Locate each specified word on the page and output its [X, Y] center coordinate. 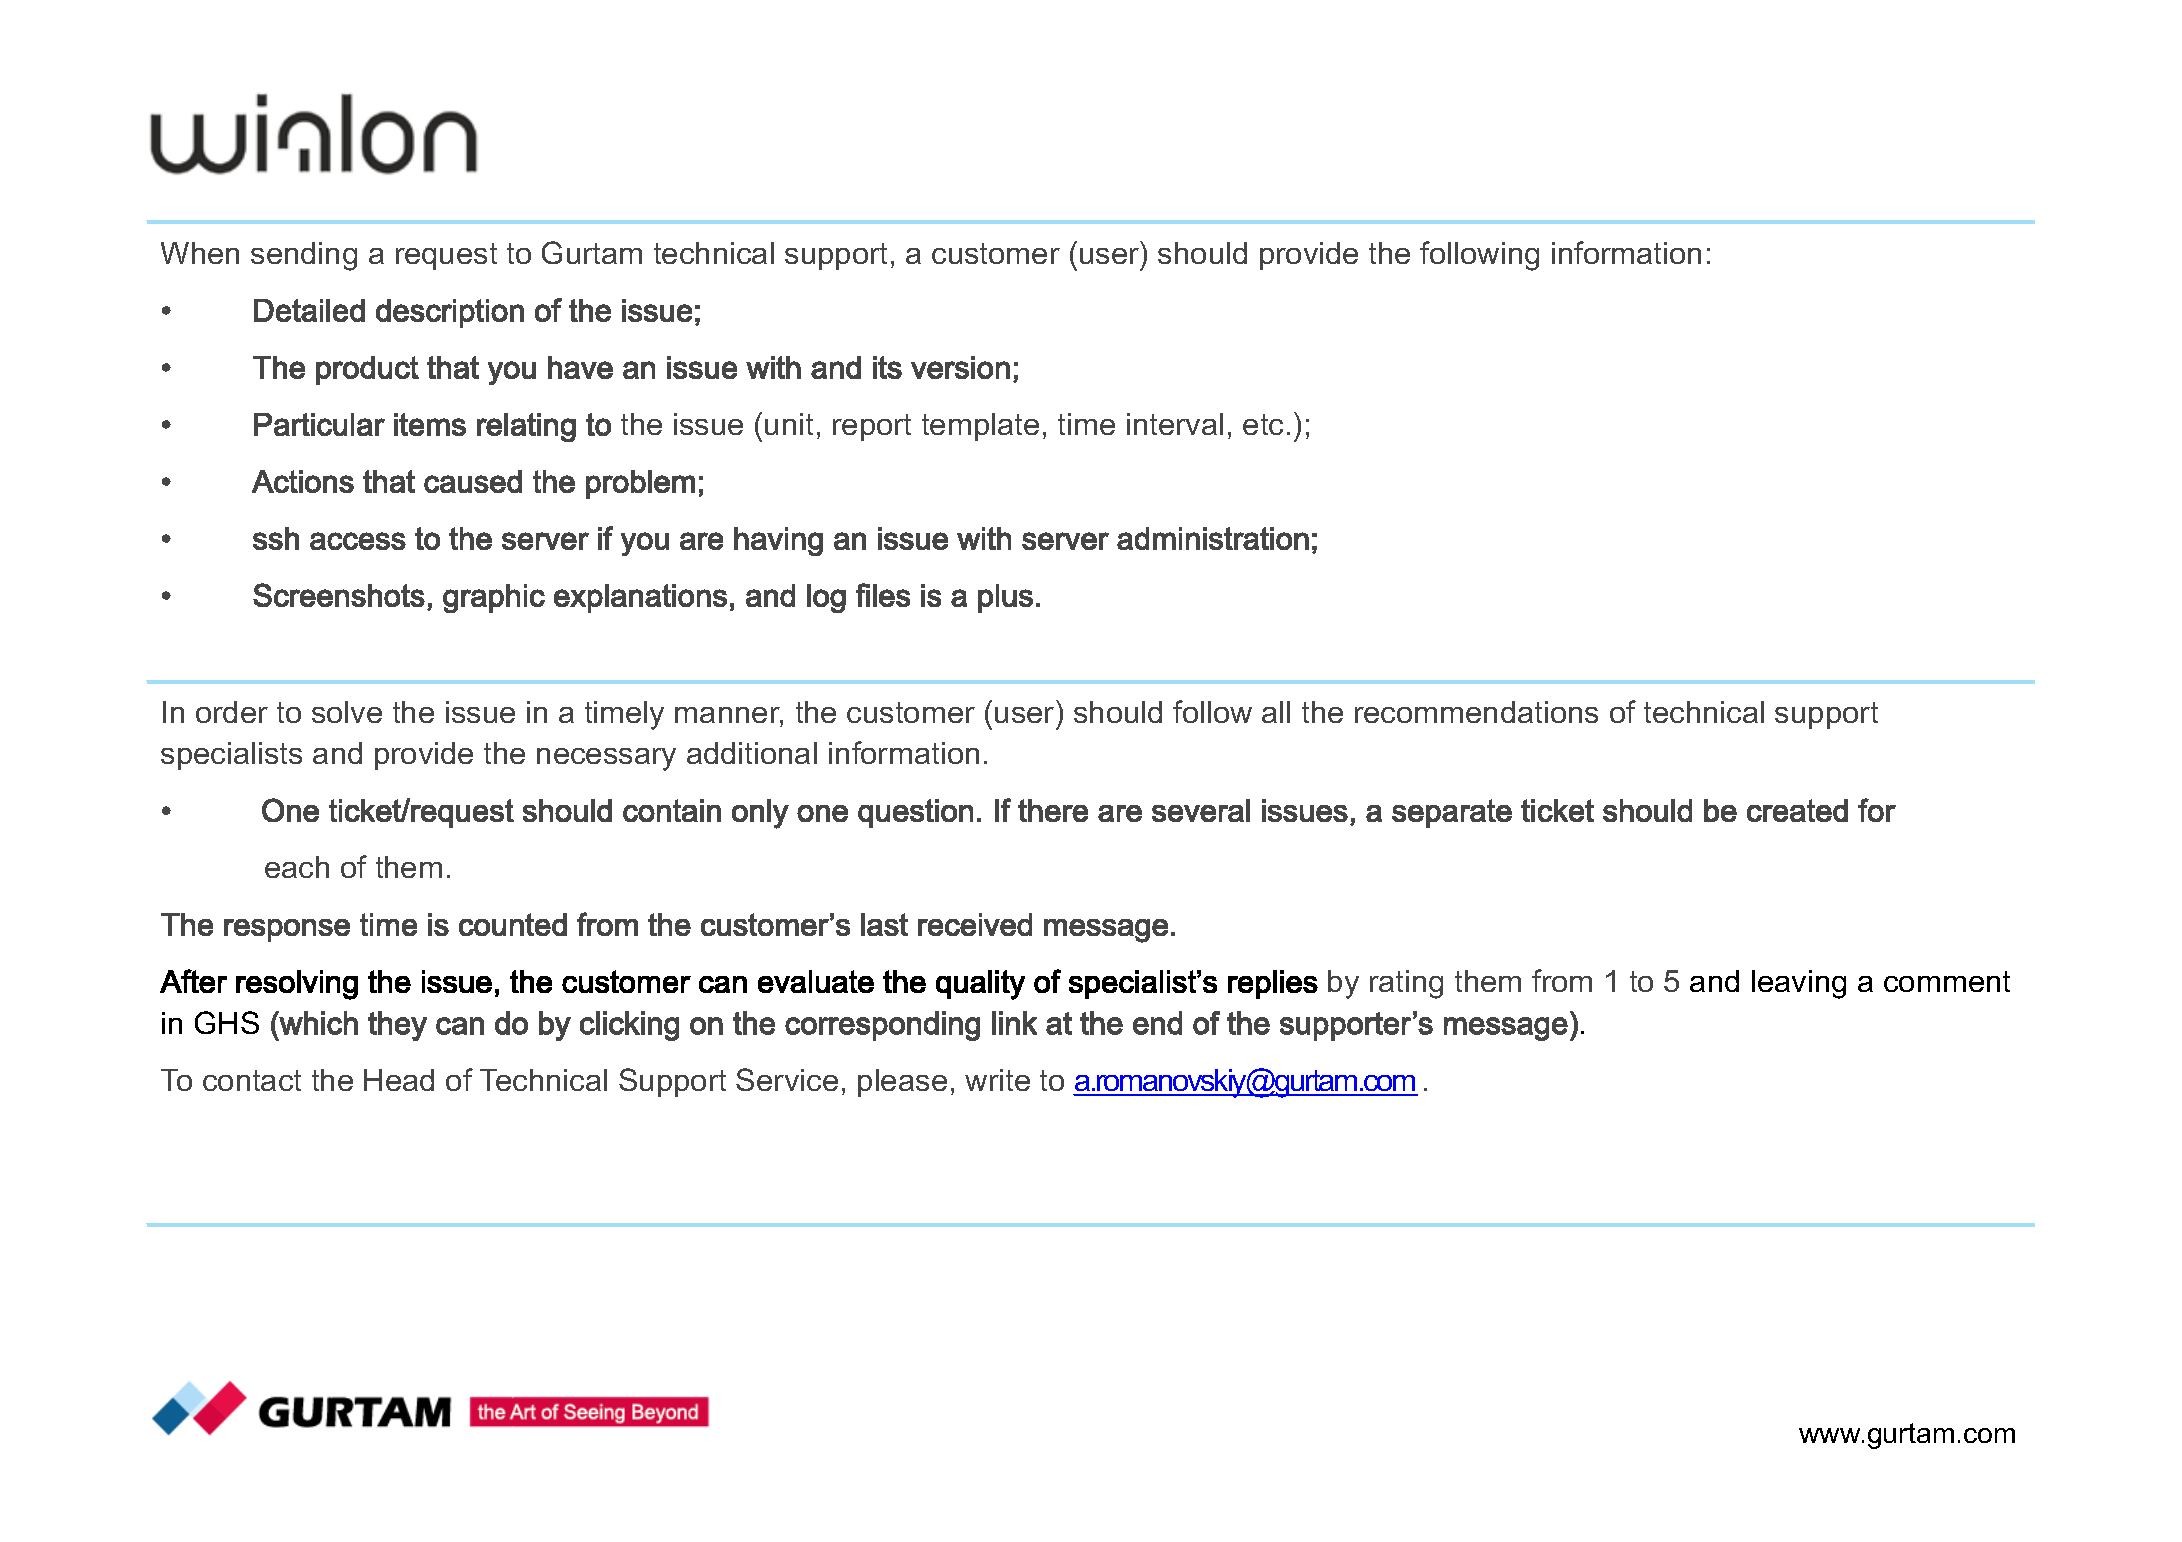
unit [789, 424]
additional [752, 753]
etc [1263, 424]
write [997, 1080]
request [446, 256]
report [872, 427]
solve [347, 712]
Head [399, 1080]
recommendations [1476, 712]
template [980, 427]
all [1276, 712]
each [297, 867]
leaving [1799, 984]
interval [1175, 424]
